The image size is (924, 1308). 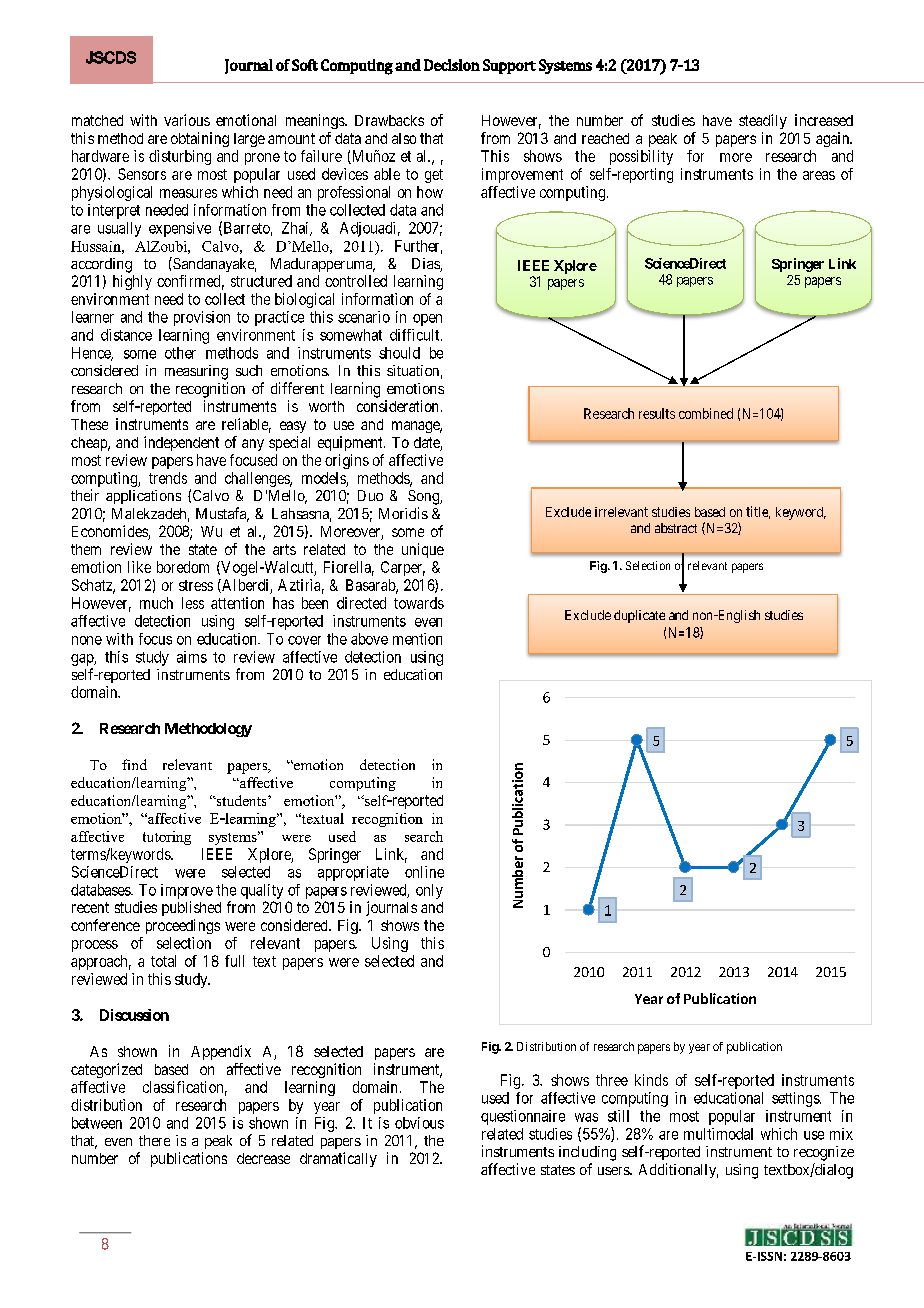 I want to click on duplicate, so click(x=639, y=616).
